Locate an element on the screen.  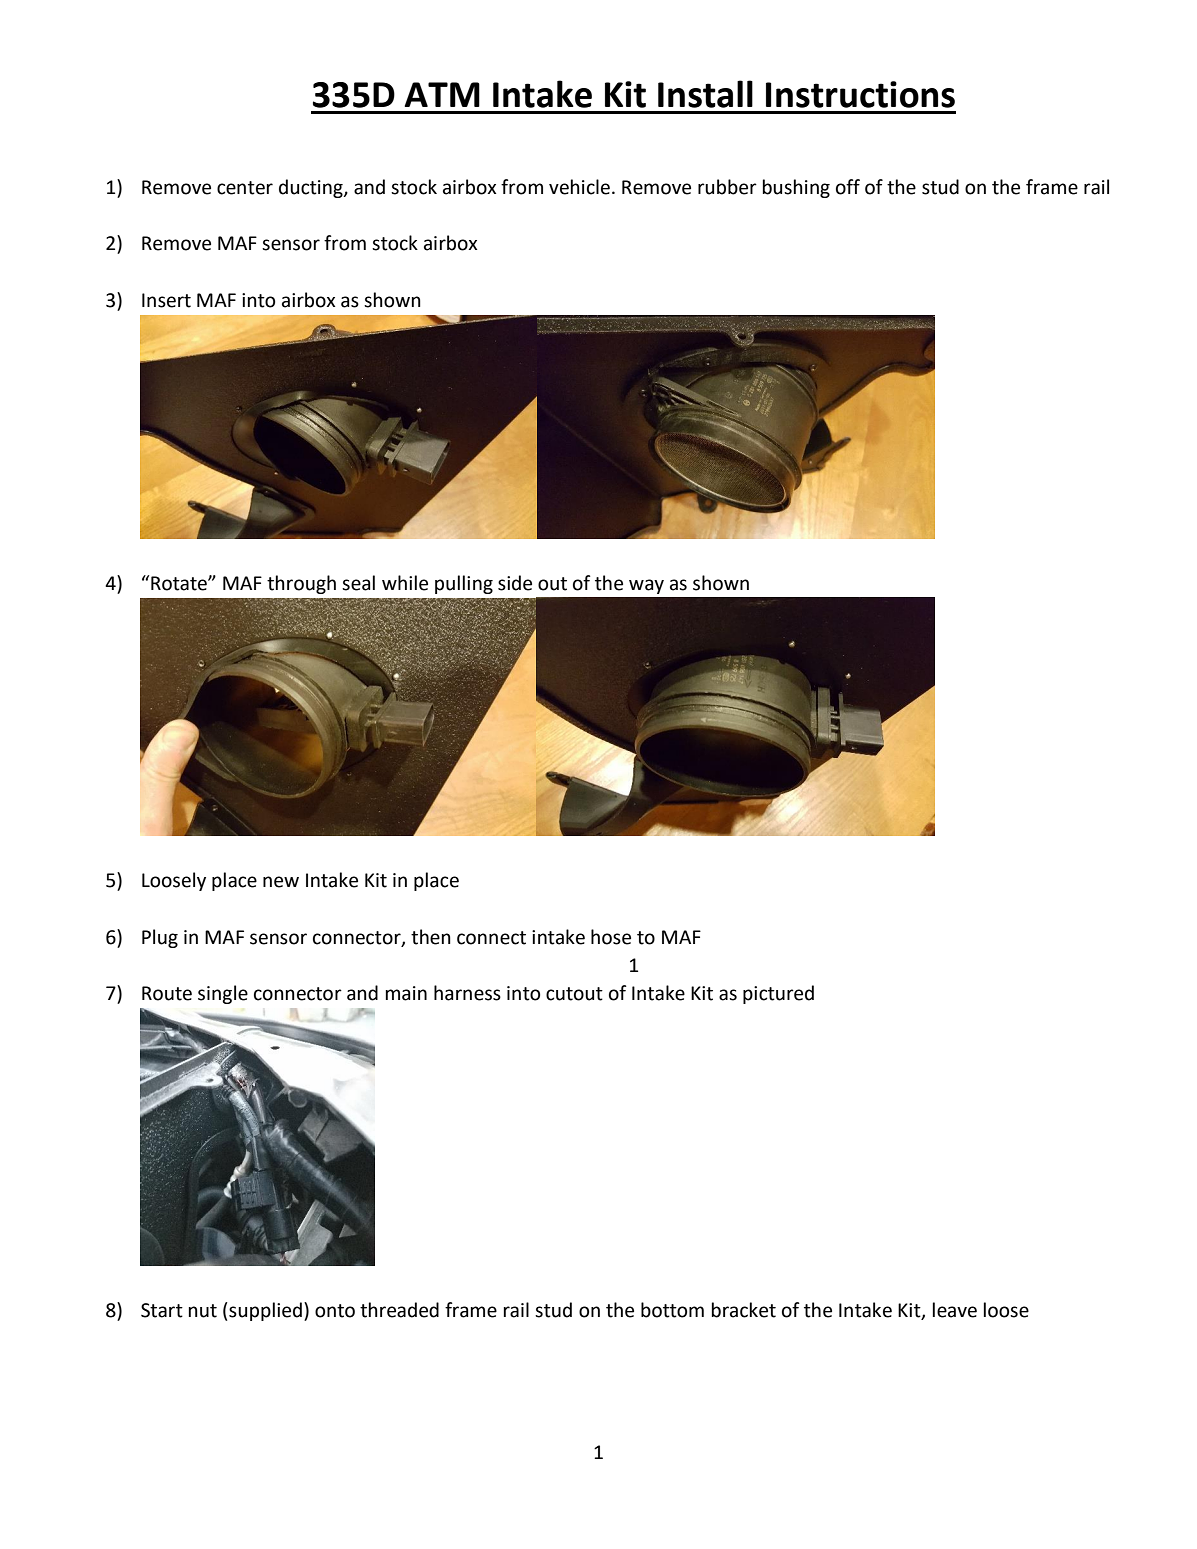
vehicle is located at coordinates (579, 187).
